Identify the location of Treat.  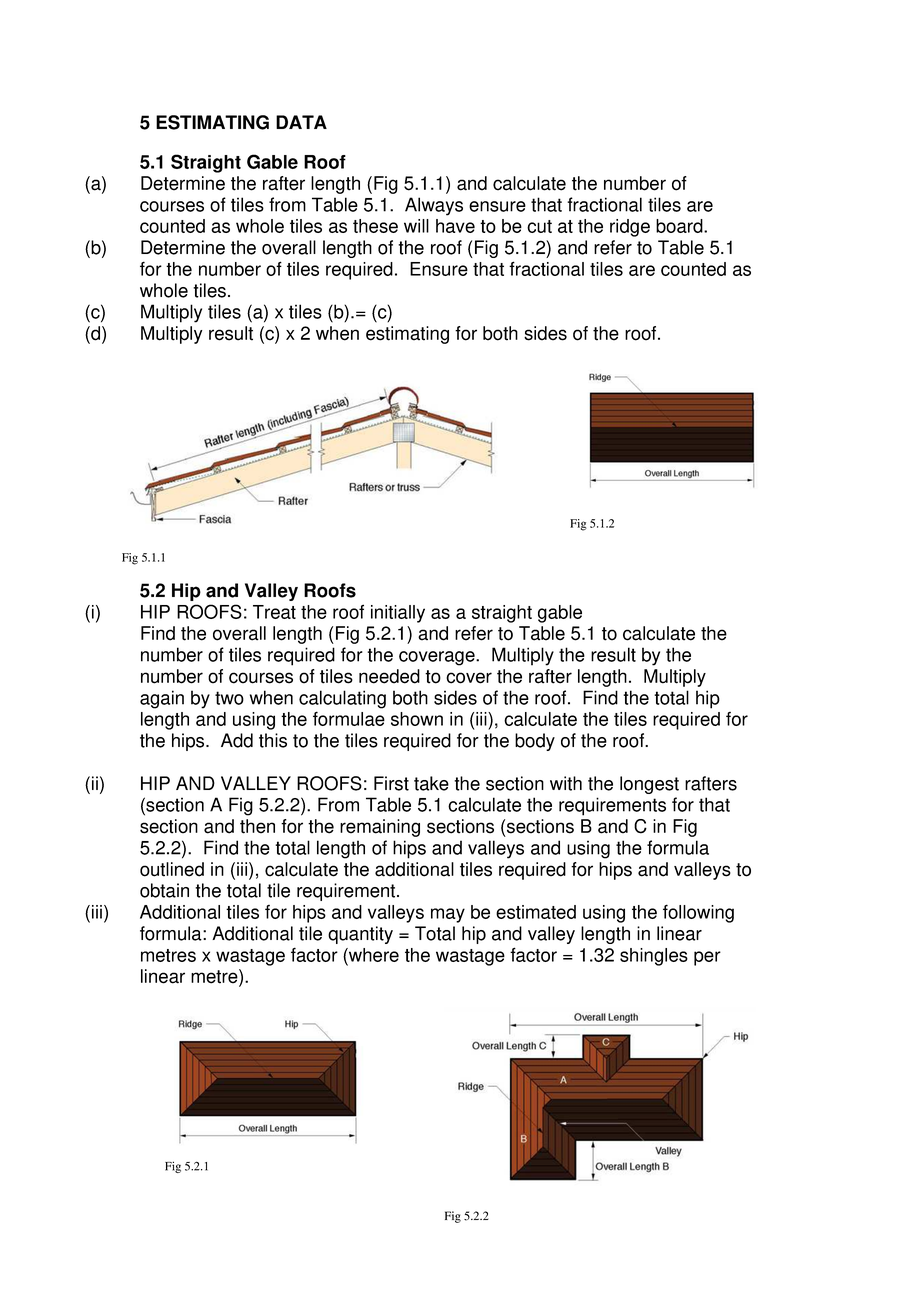
(274, 612).
